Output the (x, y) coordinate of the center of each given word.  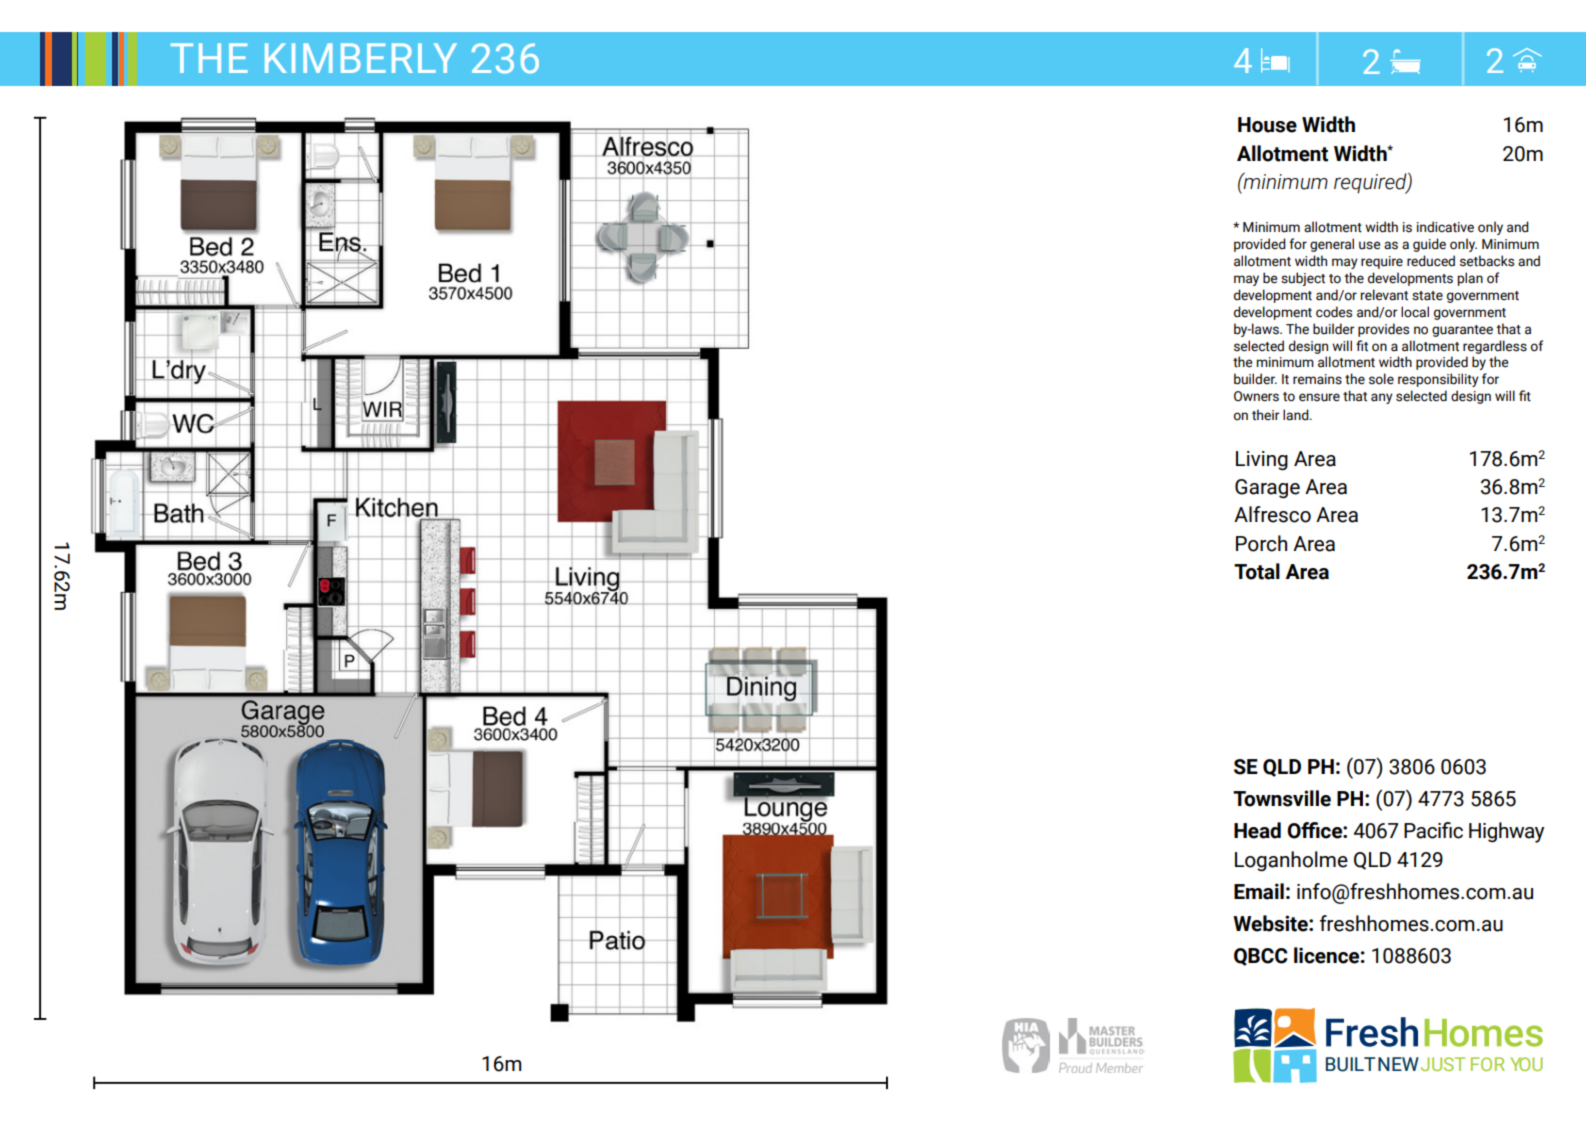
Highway (1506, 832)
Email (1259, 891)
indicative (1445, 227)
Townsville (1282, 798)
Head (1257, 830)
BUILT (1350, 1064)
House (1267, 125)
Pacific (1433, 830)
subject (1303, 279)
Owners (1256, 396)
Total (1257, 571)
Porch (1261, 543)
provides (1383, 330)
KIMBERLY (361, 58)
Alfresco (1272, 514)
